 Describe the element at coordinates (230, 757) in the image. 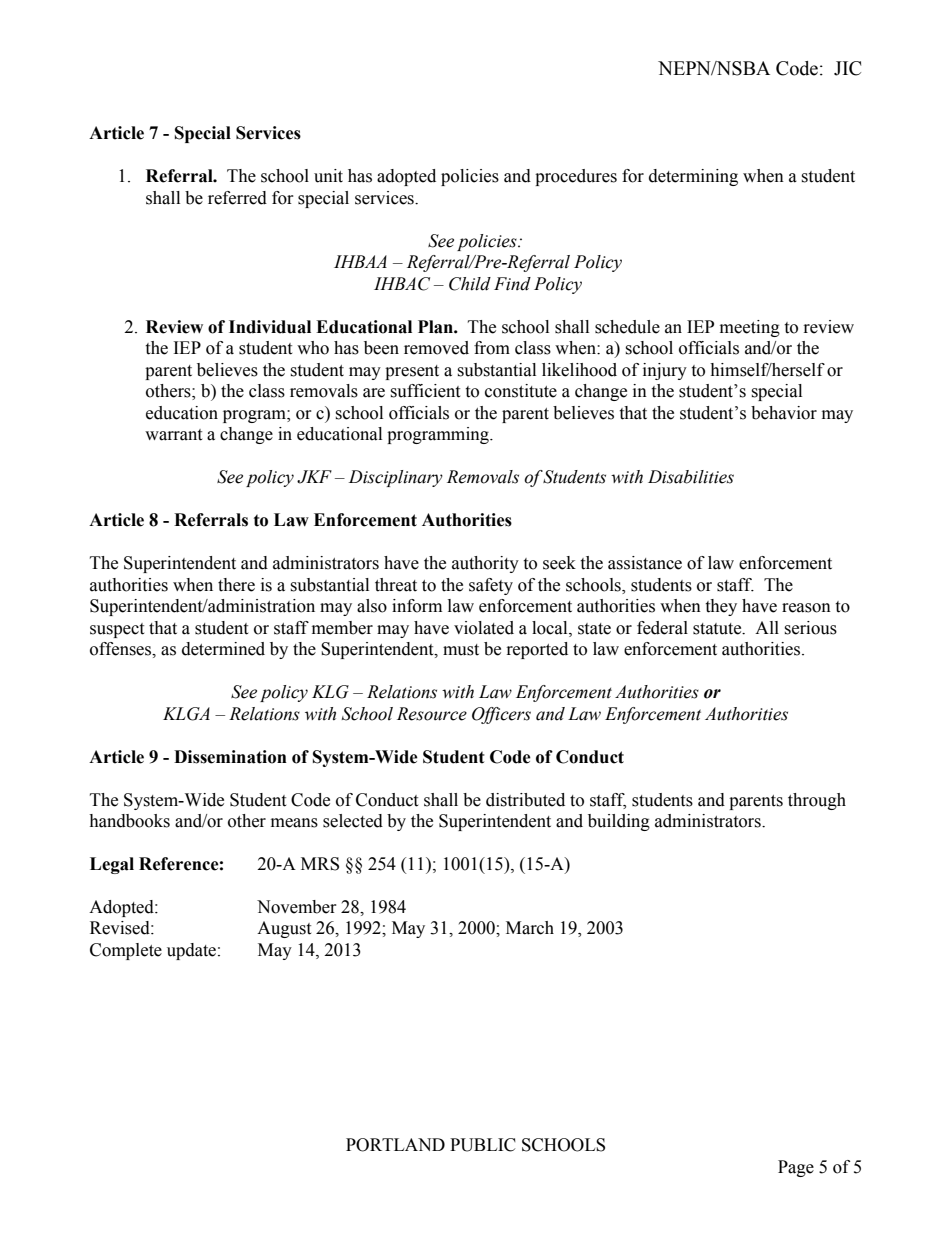

I see `Dissemination` at that location.
